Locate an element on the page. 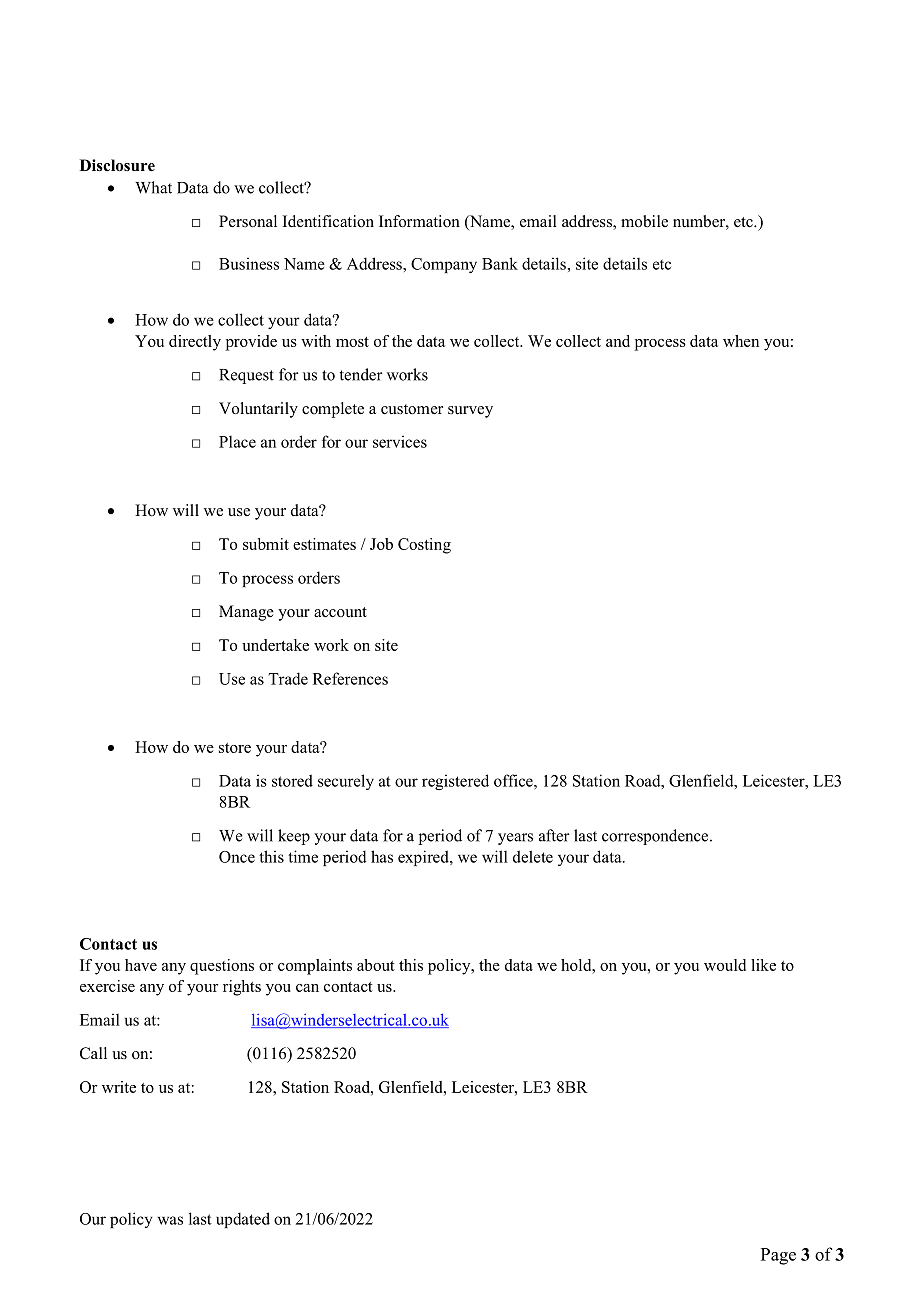  What is located at coordinates (153, 187).
